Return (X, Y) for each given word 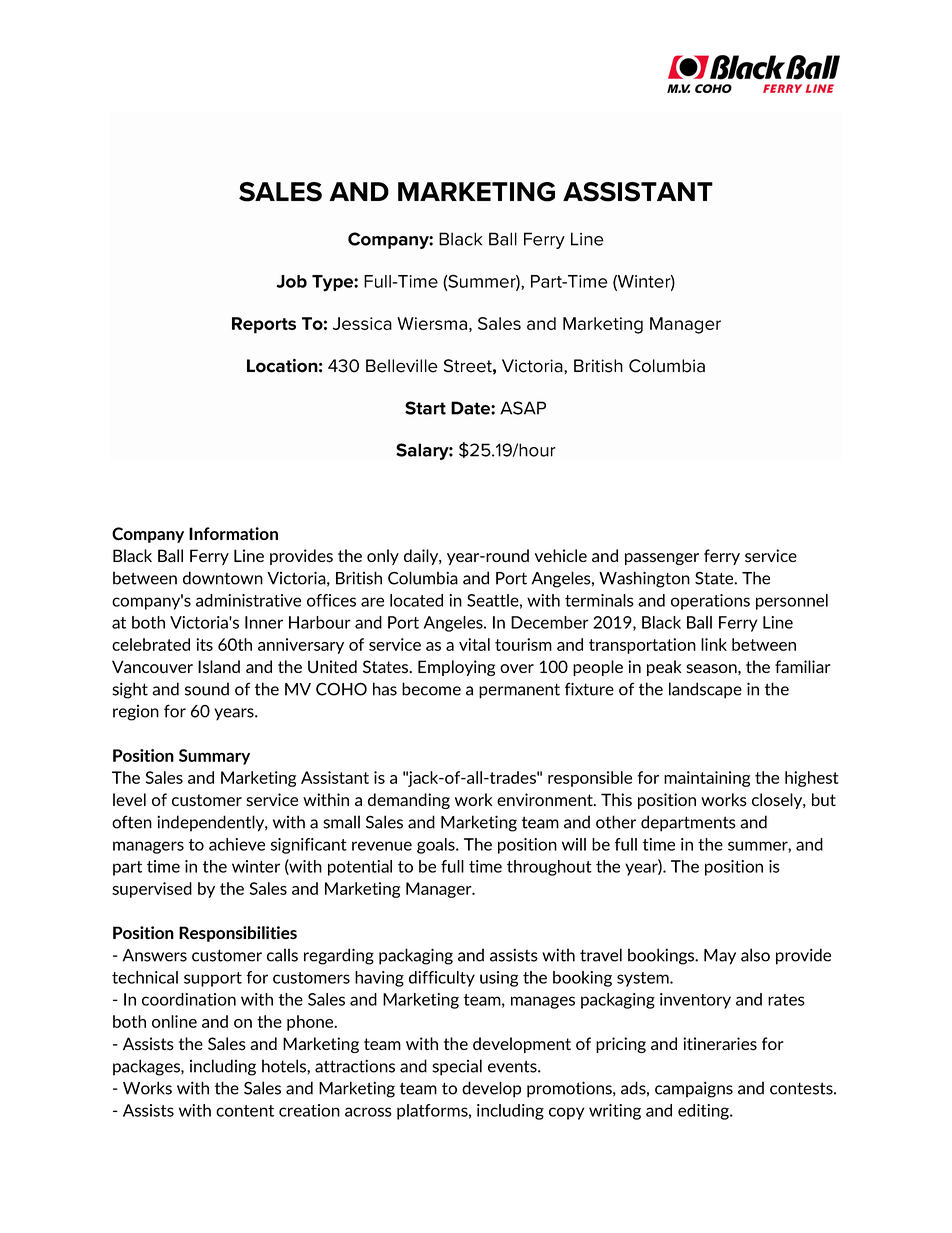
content (245, 1111)
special (457, 1067)
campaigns (694, 1089)
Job (291, 281)
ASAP (523, 408)
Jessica (362, 323)
